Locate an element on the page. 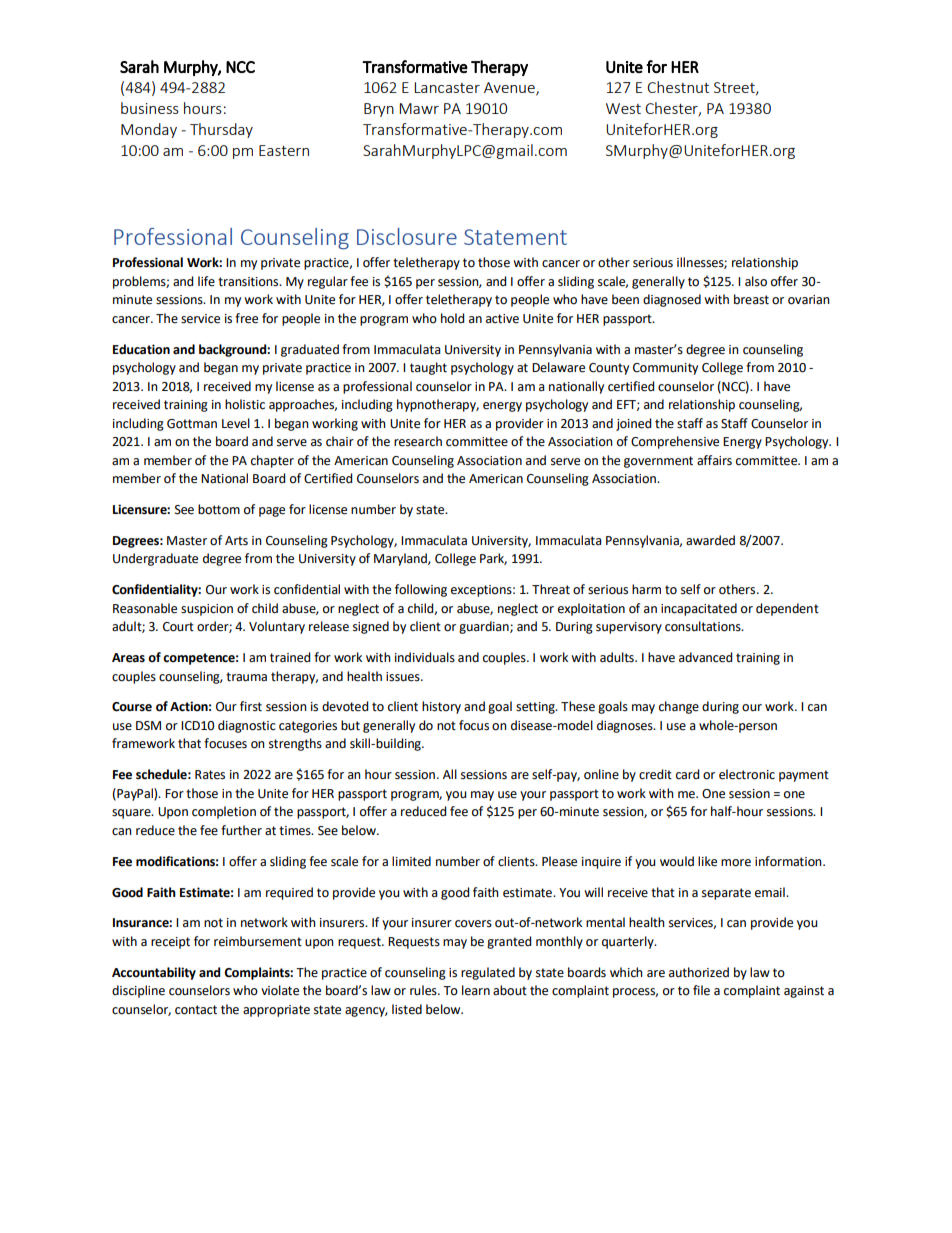 The height and width of the document is (1233, 952). following is located at coordinates (421, 590).
